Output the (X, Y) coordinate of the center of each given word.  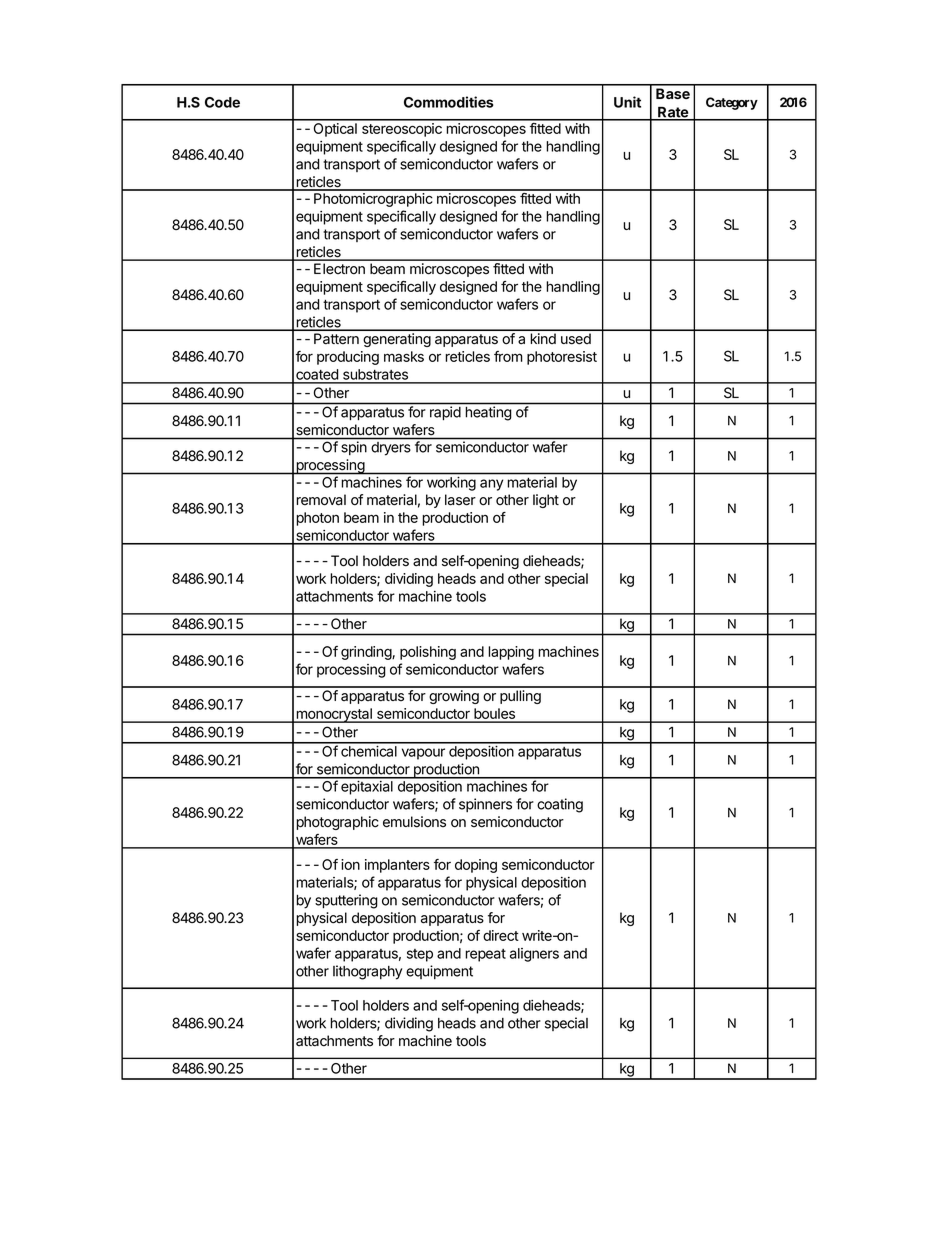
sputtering (346, 901)
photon (317, 519)
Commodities (449, 102)
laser (460, 500)
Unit (627, 102)
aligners (534, 955)
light (546, 501)
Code (222, 102)
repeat (485, 955)
